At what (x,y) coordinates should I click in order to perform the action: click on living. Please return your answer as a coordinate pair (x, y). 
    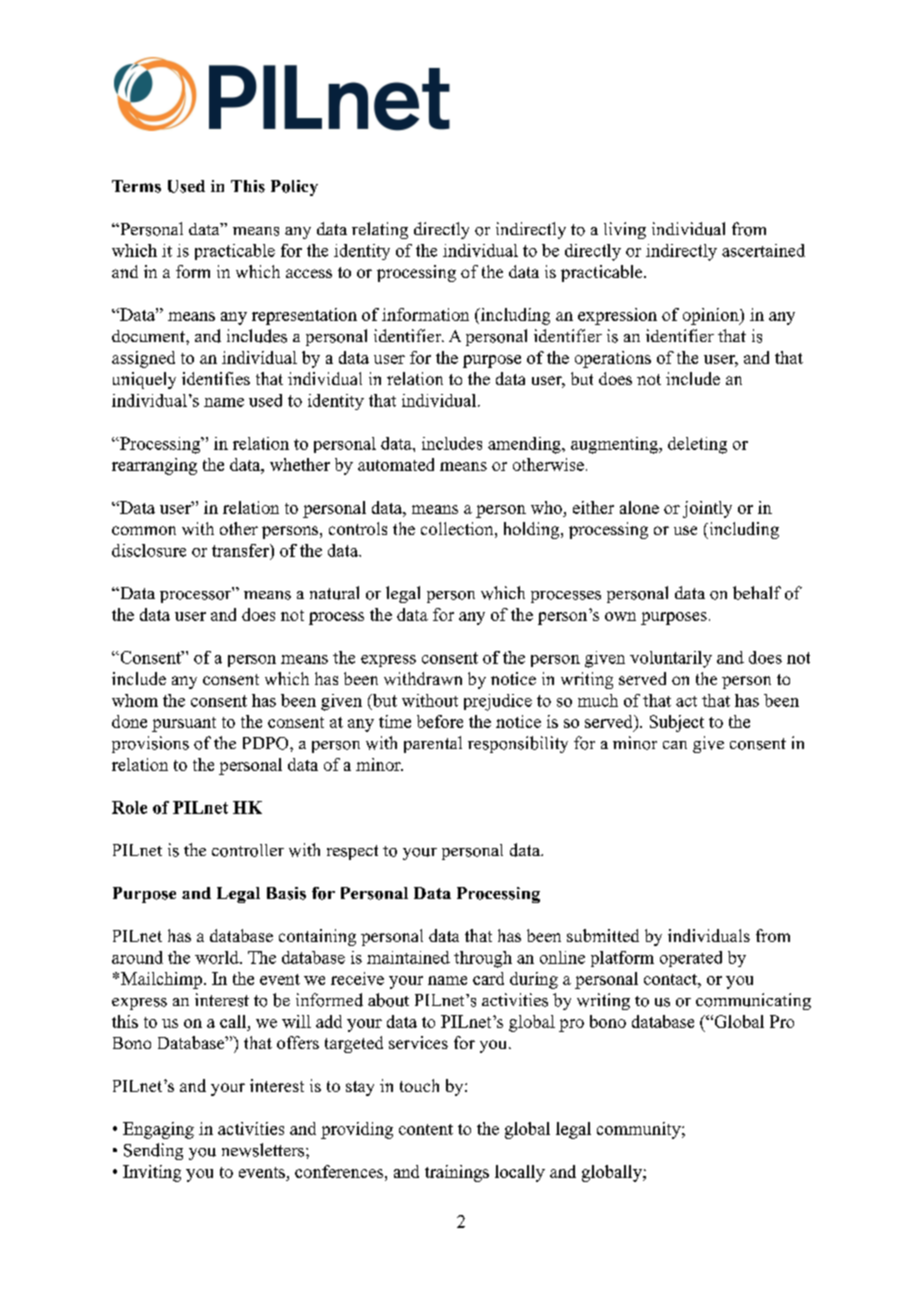
    Looking at the image, I should click on (625, 230).
